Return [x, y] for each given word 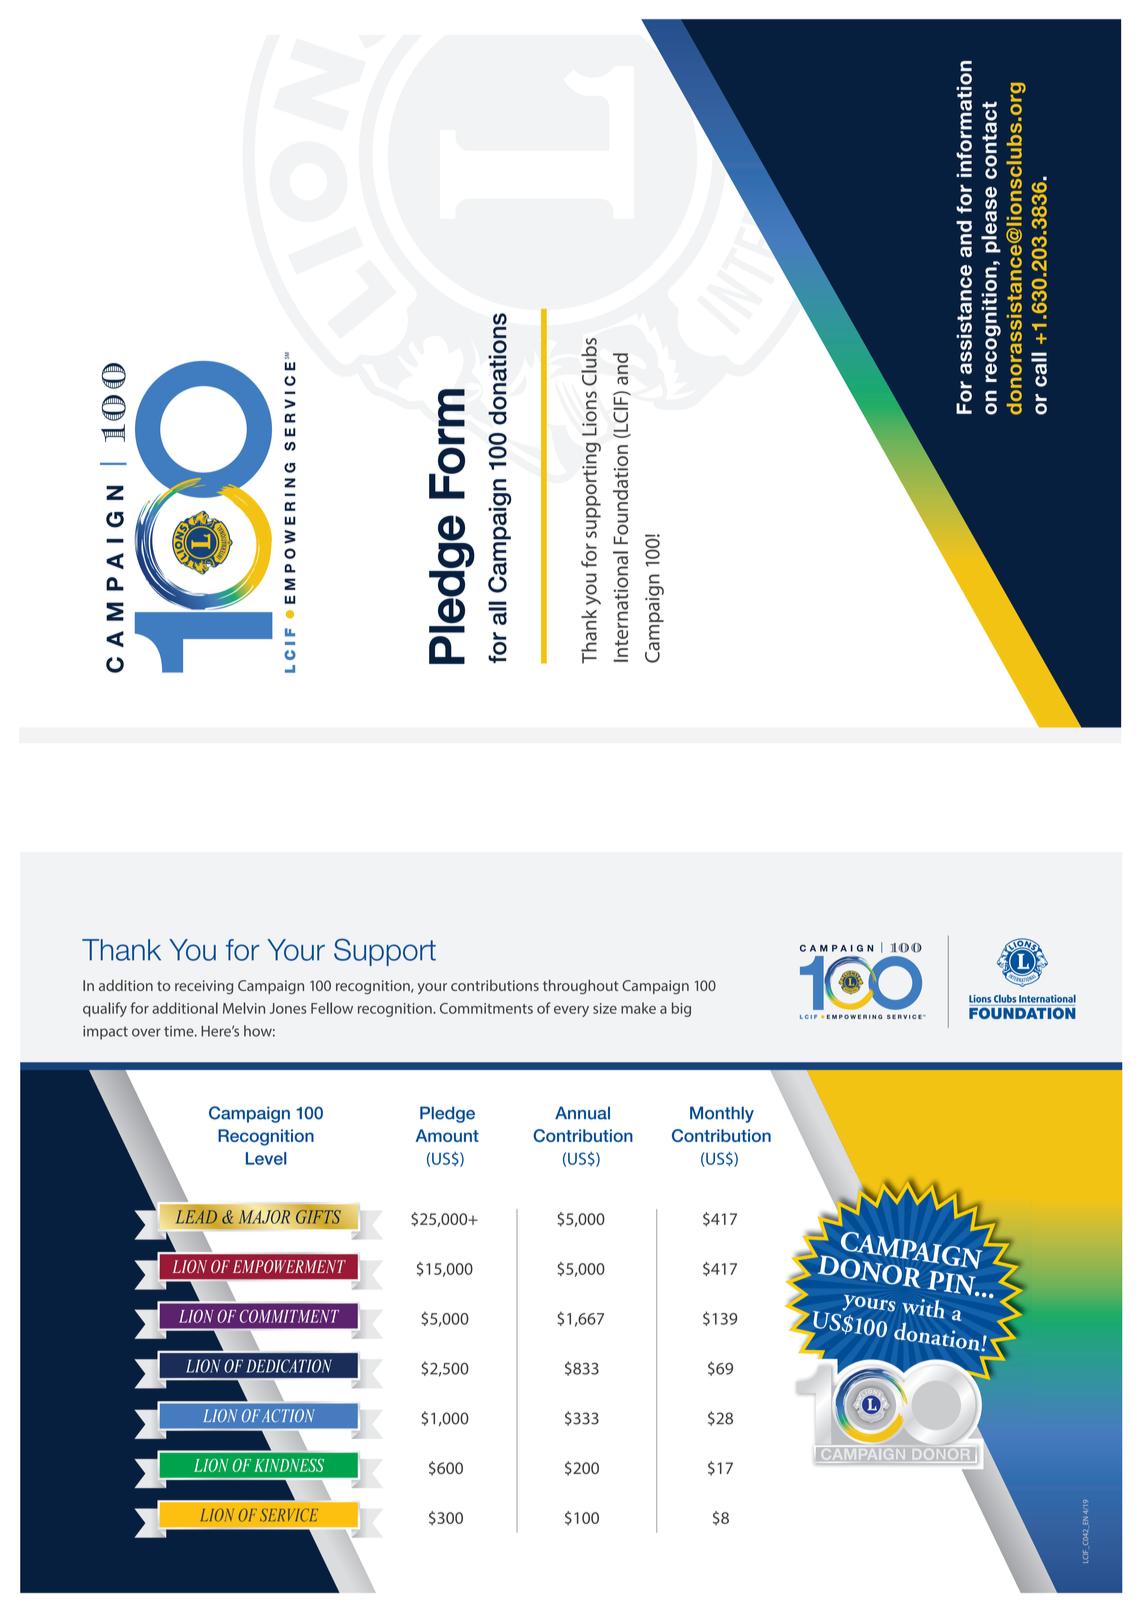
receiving [204, 987]
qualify [105, 1009]
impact [105, 1033]
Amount [447, 1135]
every [571, 1011]
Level [266, 1158]
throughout [581, 986]
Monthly [722, 1114]
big [681, 1009]
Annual [582, 1113]
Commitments [486, 1008]
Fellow [332, 1008]
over [146, 1032]
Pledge [447, 1114]
